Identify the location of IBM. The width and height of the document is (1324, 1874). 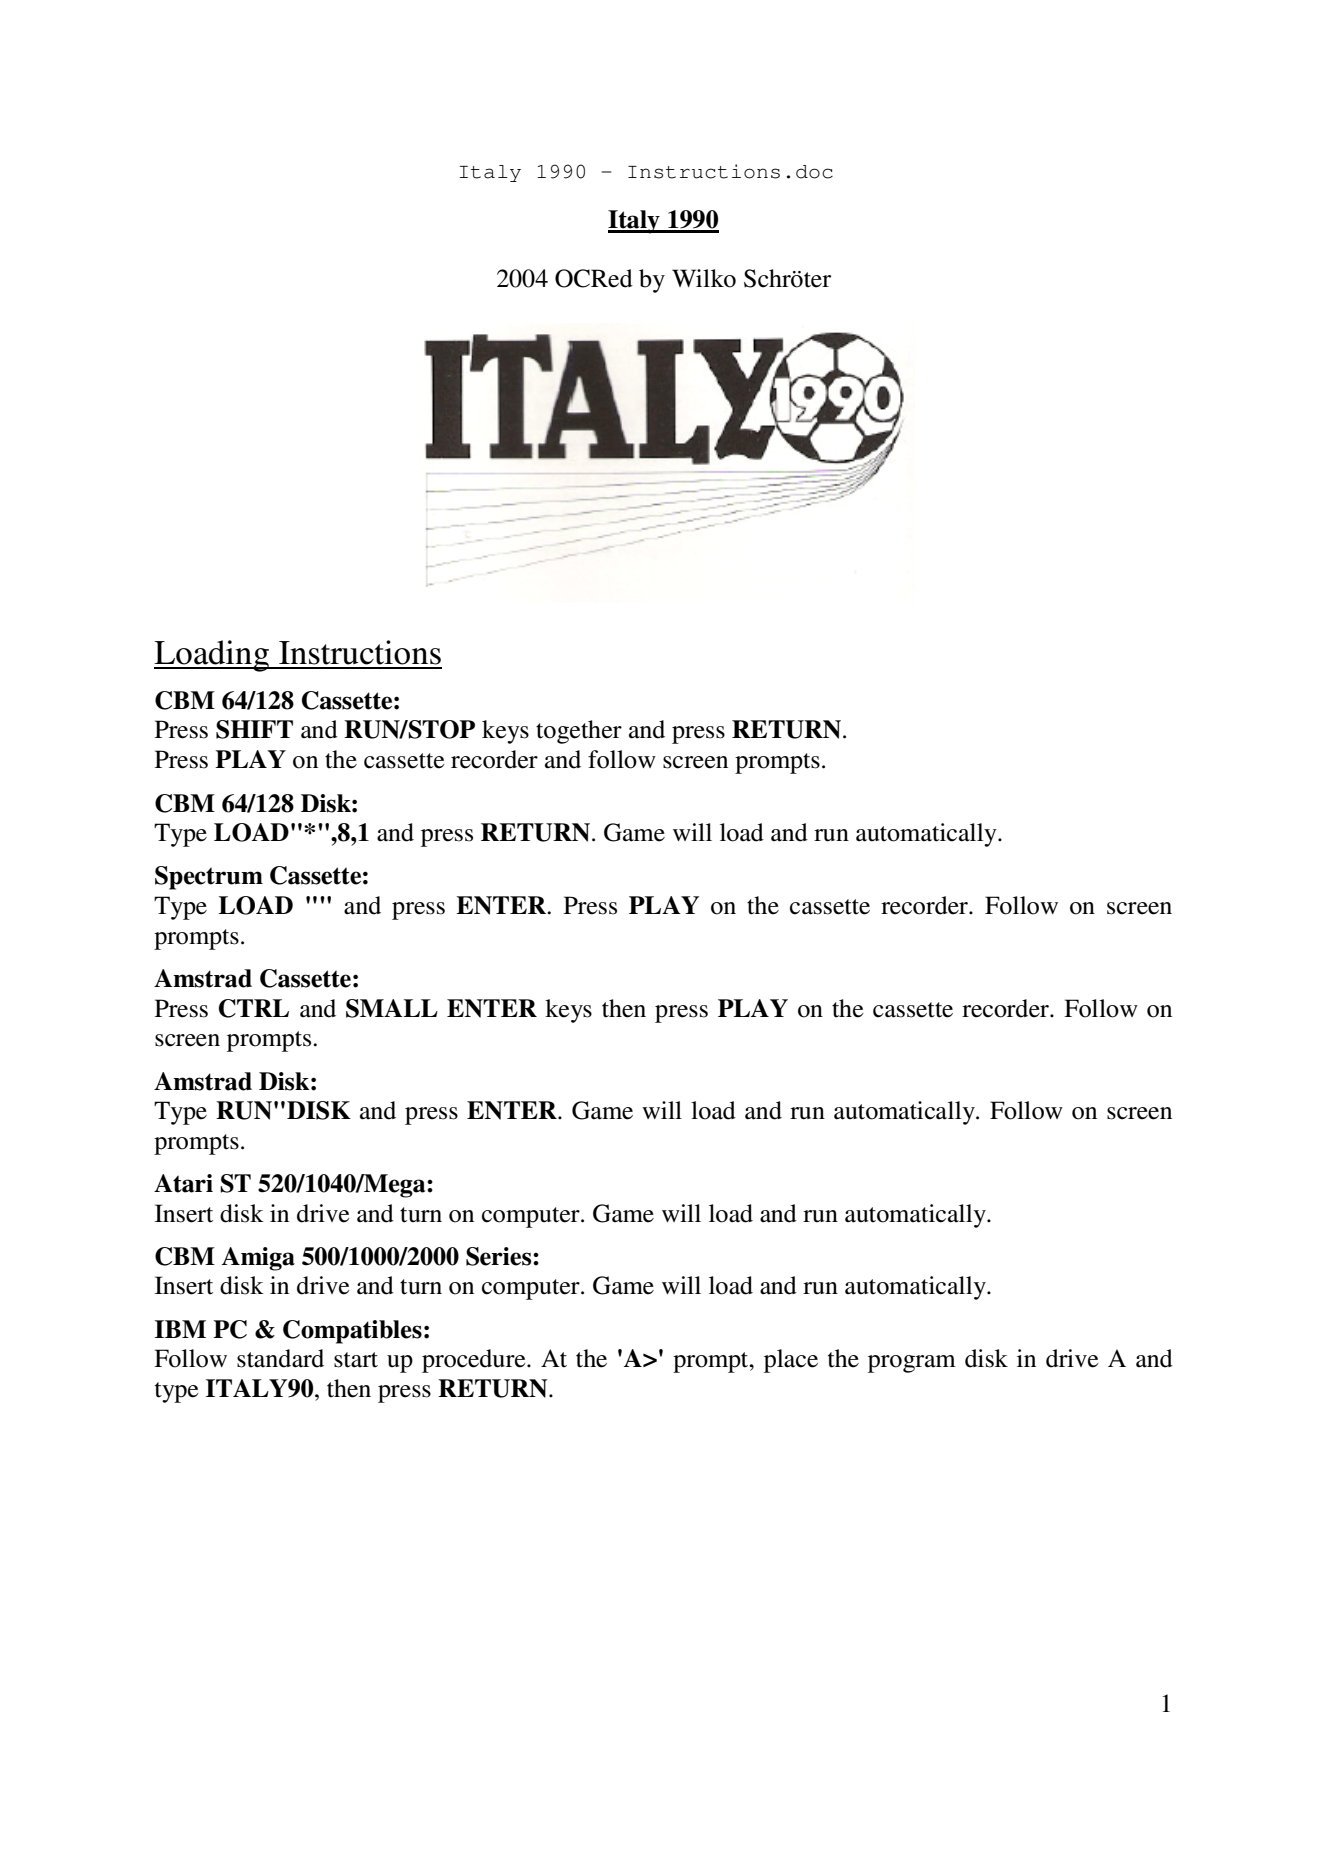
(180, 1329).
